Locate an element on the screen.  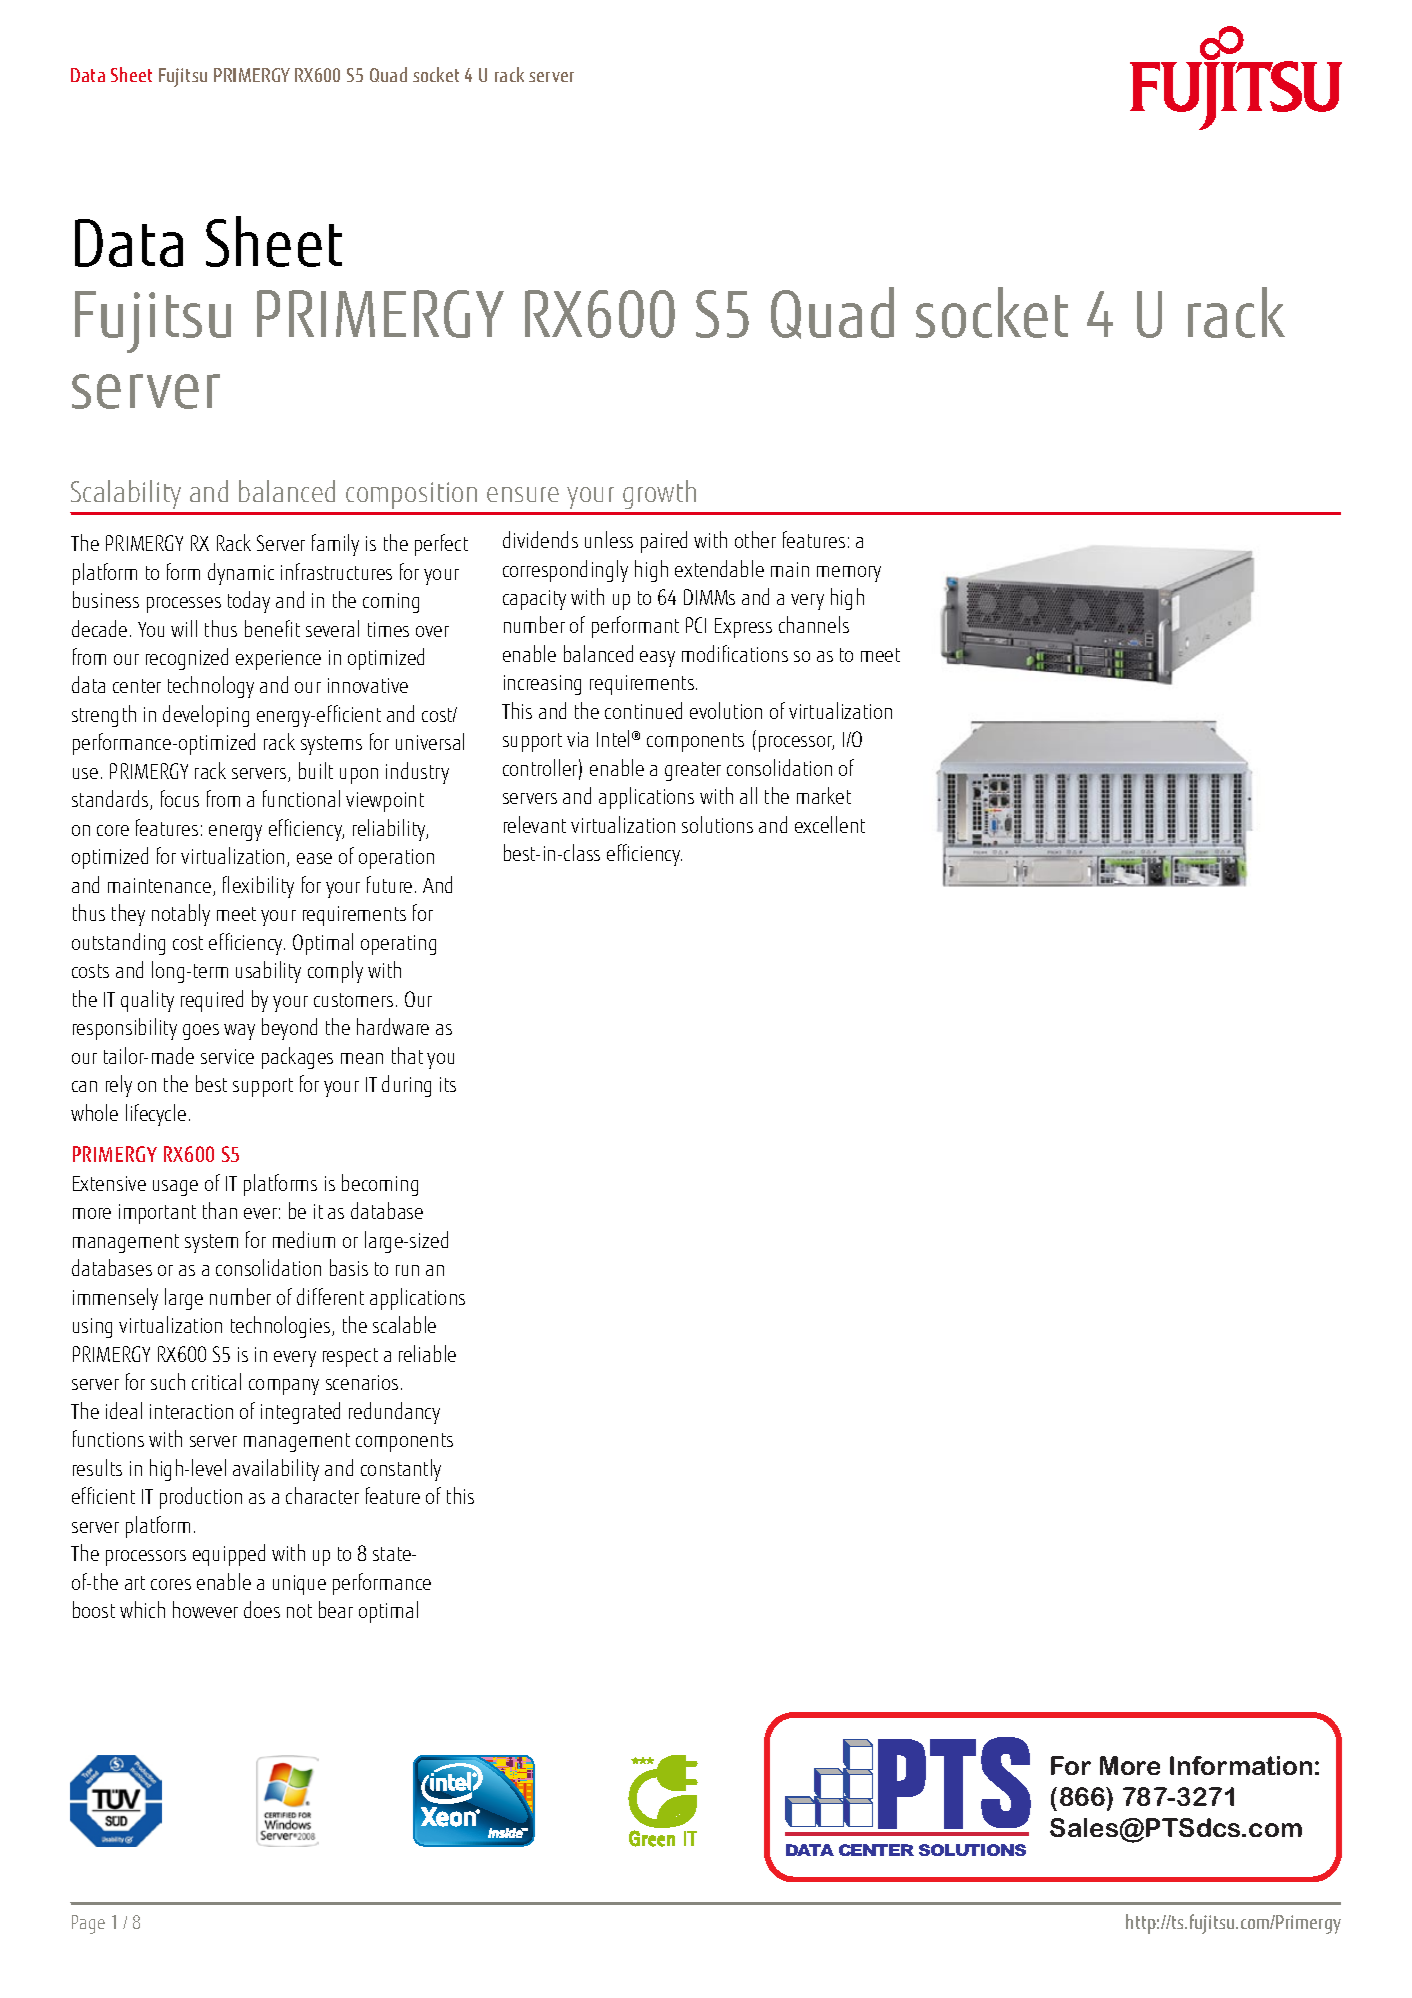
other is located at coordinates (755, 539).
